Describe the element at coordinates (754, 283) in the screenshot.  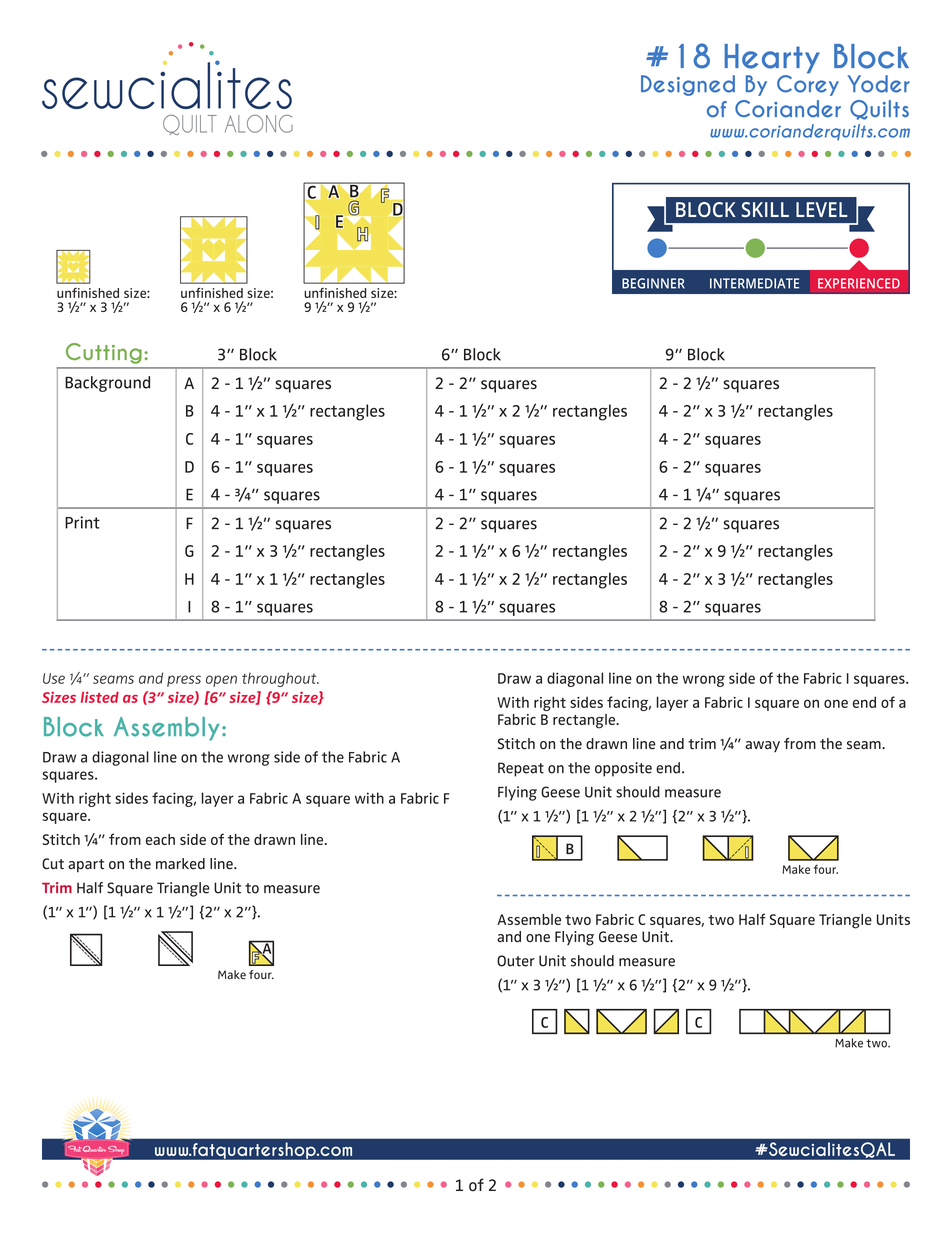
I see `INTERMEDIATE` at that location.
